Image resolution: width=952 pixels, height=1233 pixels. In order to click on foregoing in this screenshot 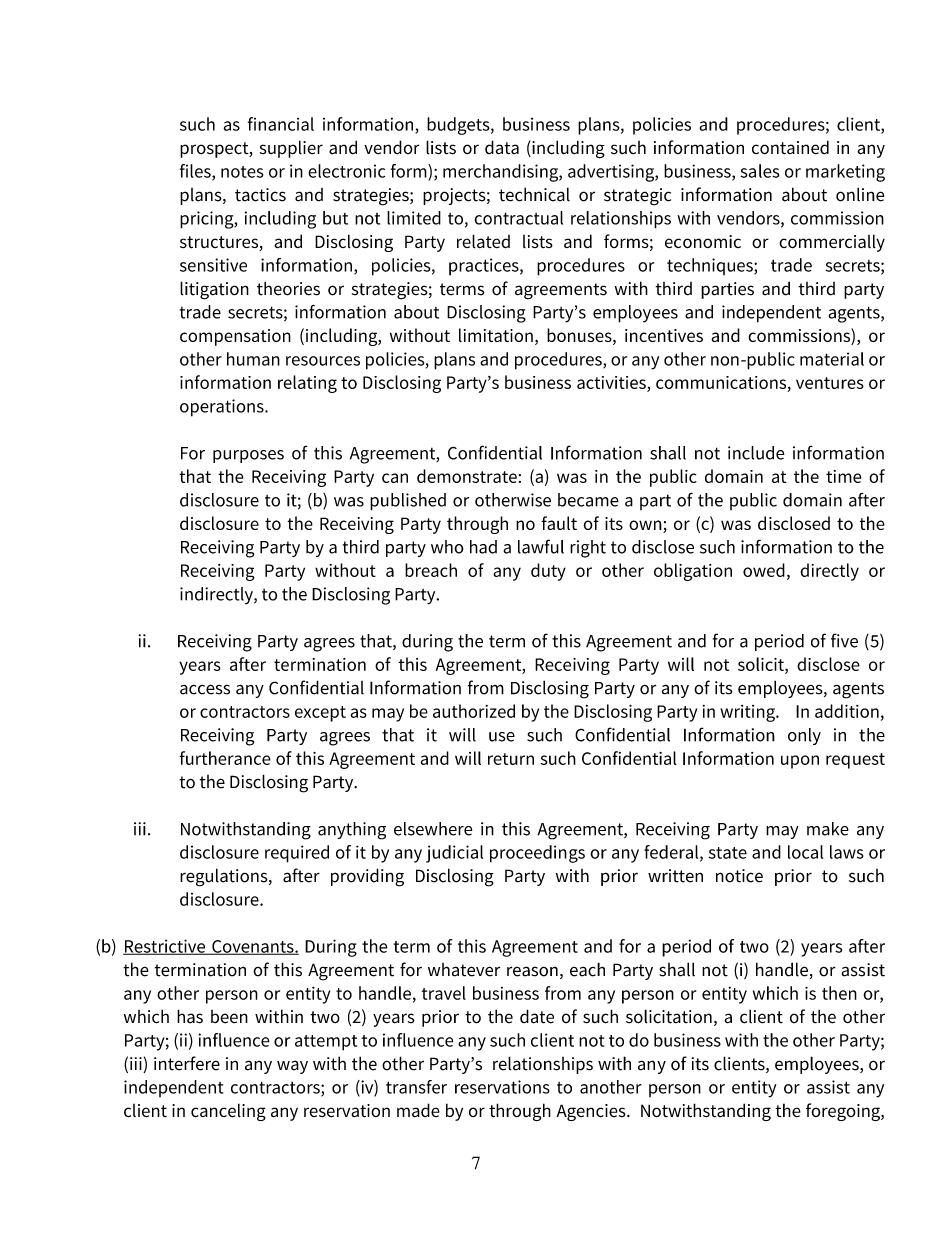, I will do `click(844, 1112)`.
